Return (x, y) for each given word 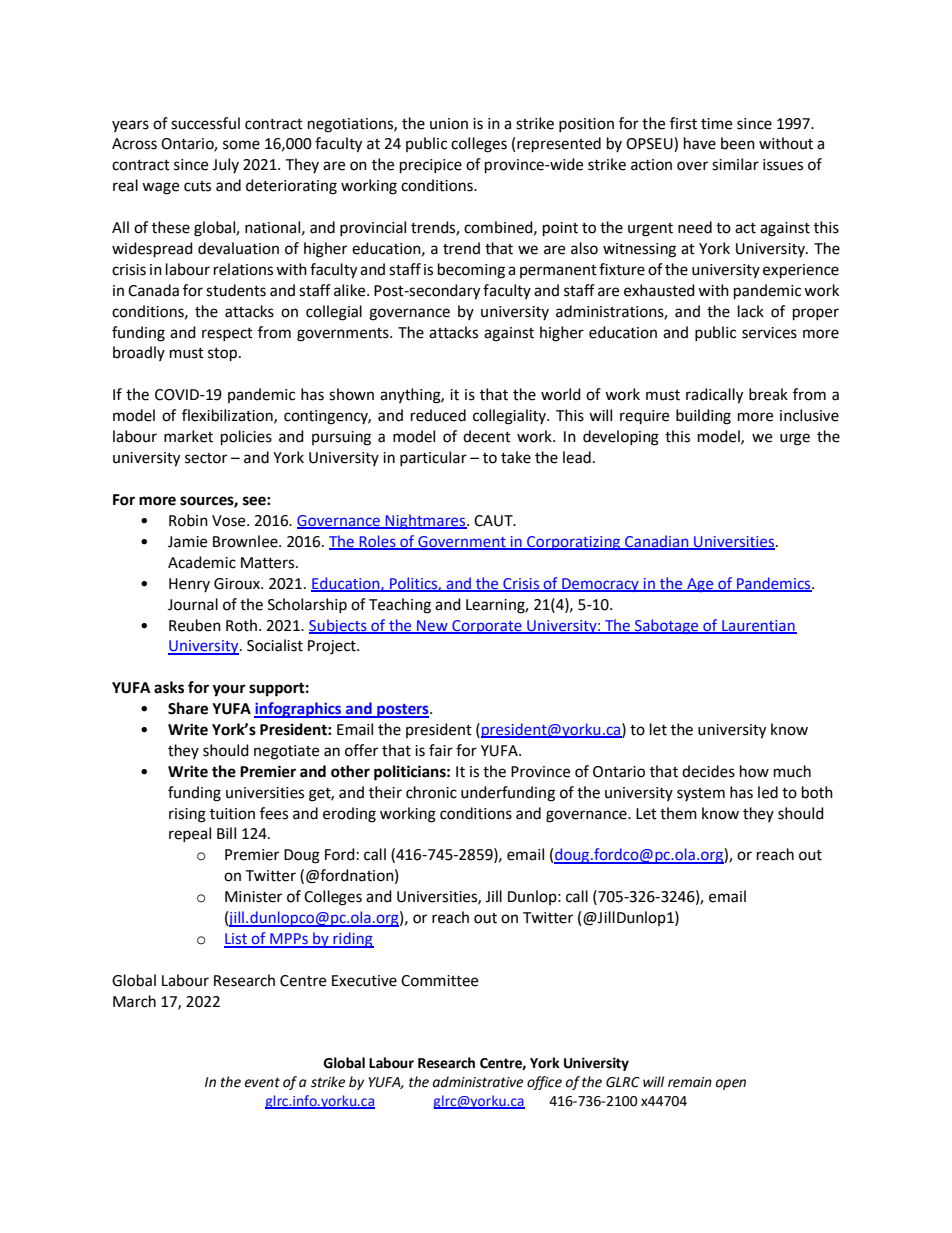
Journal (193, 604)
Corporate (487, 627)
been (738, 143)
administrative (478, 1082)
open (731, 1084)
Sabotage (667, 626)
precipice (431, 166)
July (225, 165)
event (262, 1082)
